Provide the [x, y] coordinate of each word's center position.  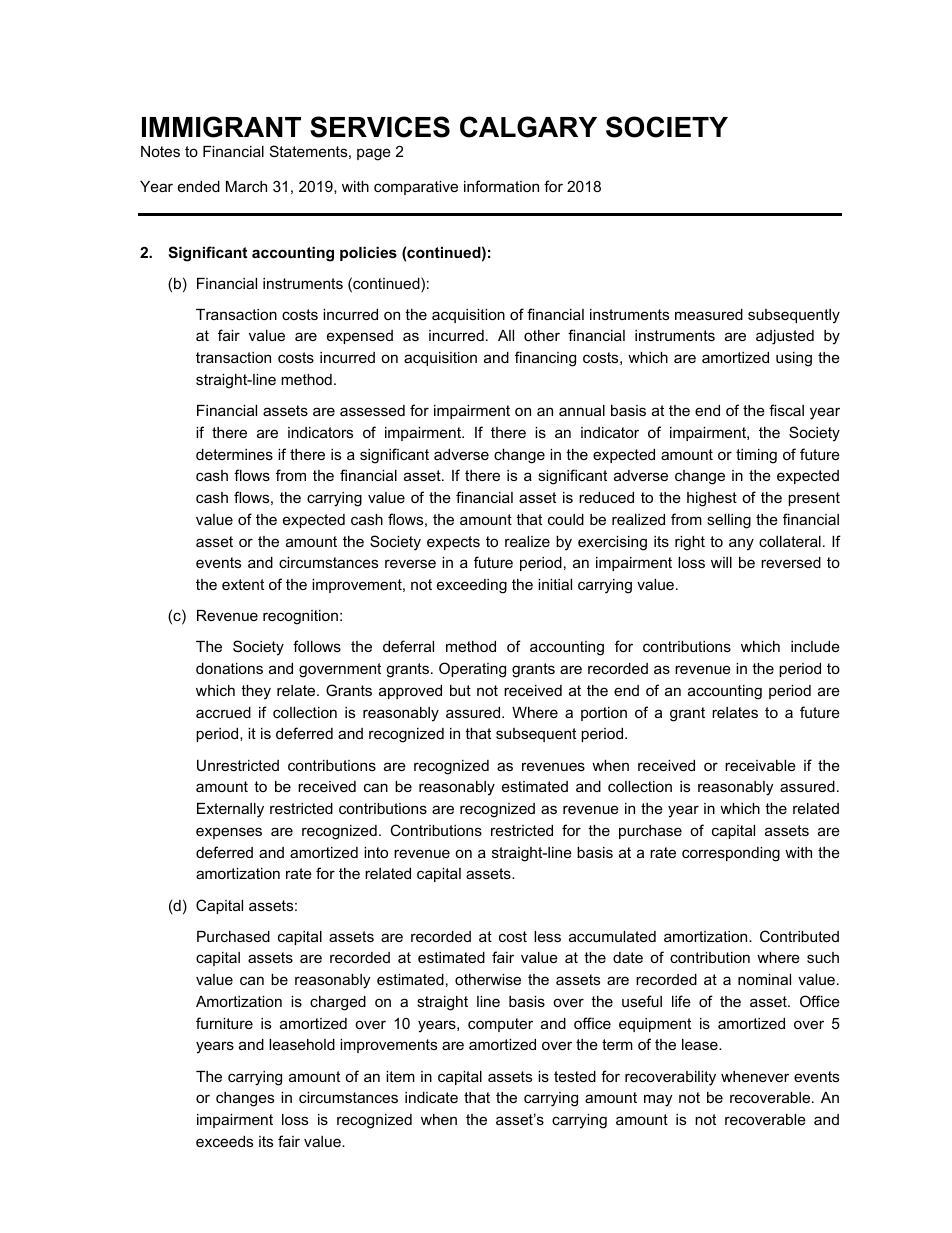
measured [709, 314]
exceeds [224, 1141]
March [246, 186]
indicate [431, 1097]
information [501, 186]
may [658, 1100]
